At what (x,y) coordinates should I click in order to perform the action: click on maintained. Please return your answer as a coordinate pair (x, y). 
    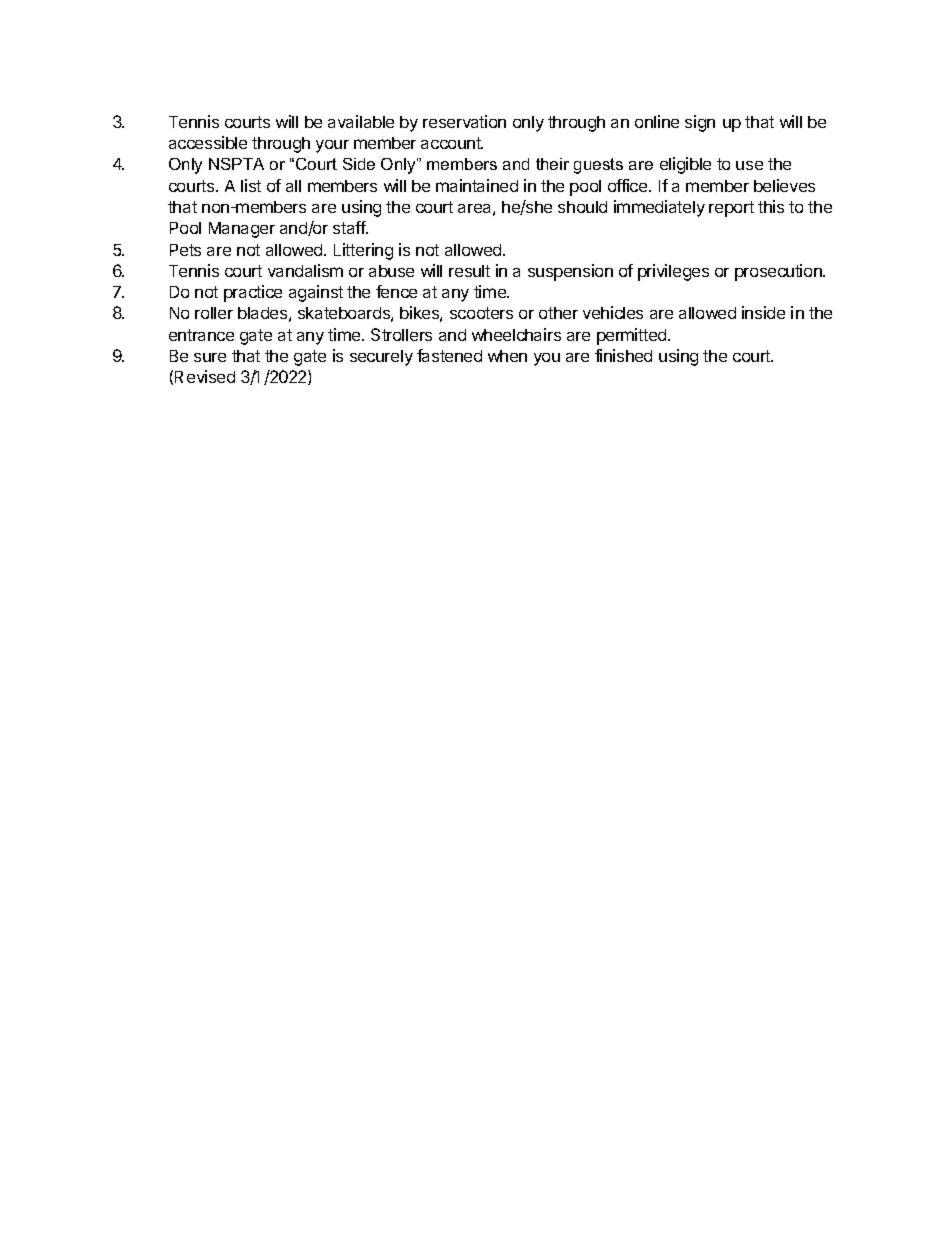
    Looking at the image, I should click on (477, 185).
